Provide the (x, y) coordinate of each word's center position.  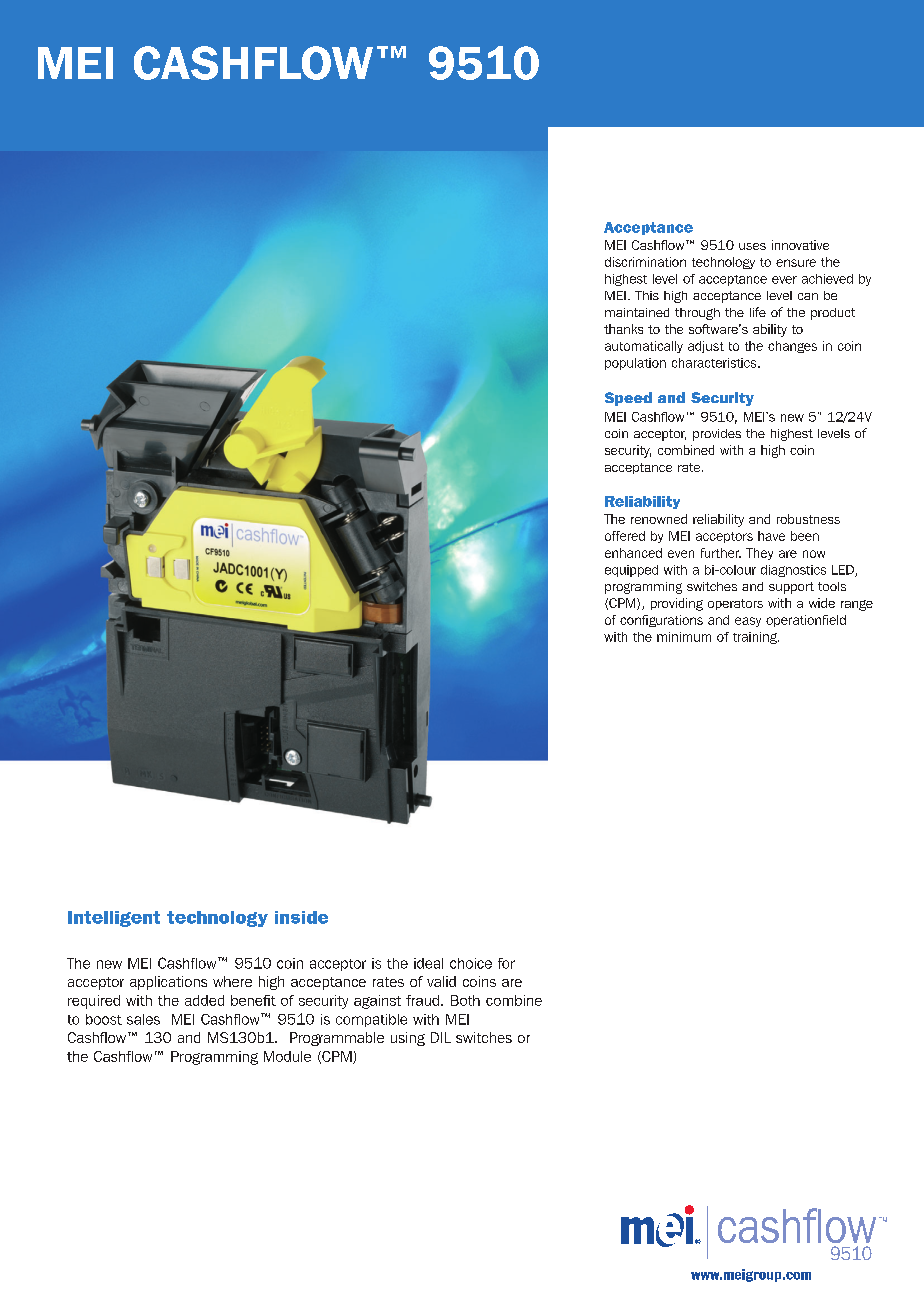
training (756, 638)
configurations (661, 621)
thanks (623, 329)
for (506, 963)
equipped (631, 571)
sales (143, 1019)
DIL (441, 1037)
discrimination (645, 262)
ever (784, 280)
